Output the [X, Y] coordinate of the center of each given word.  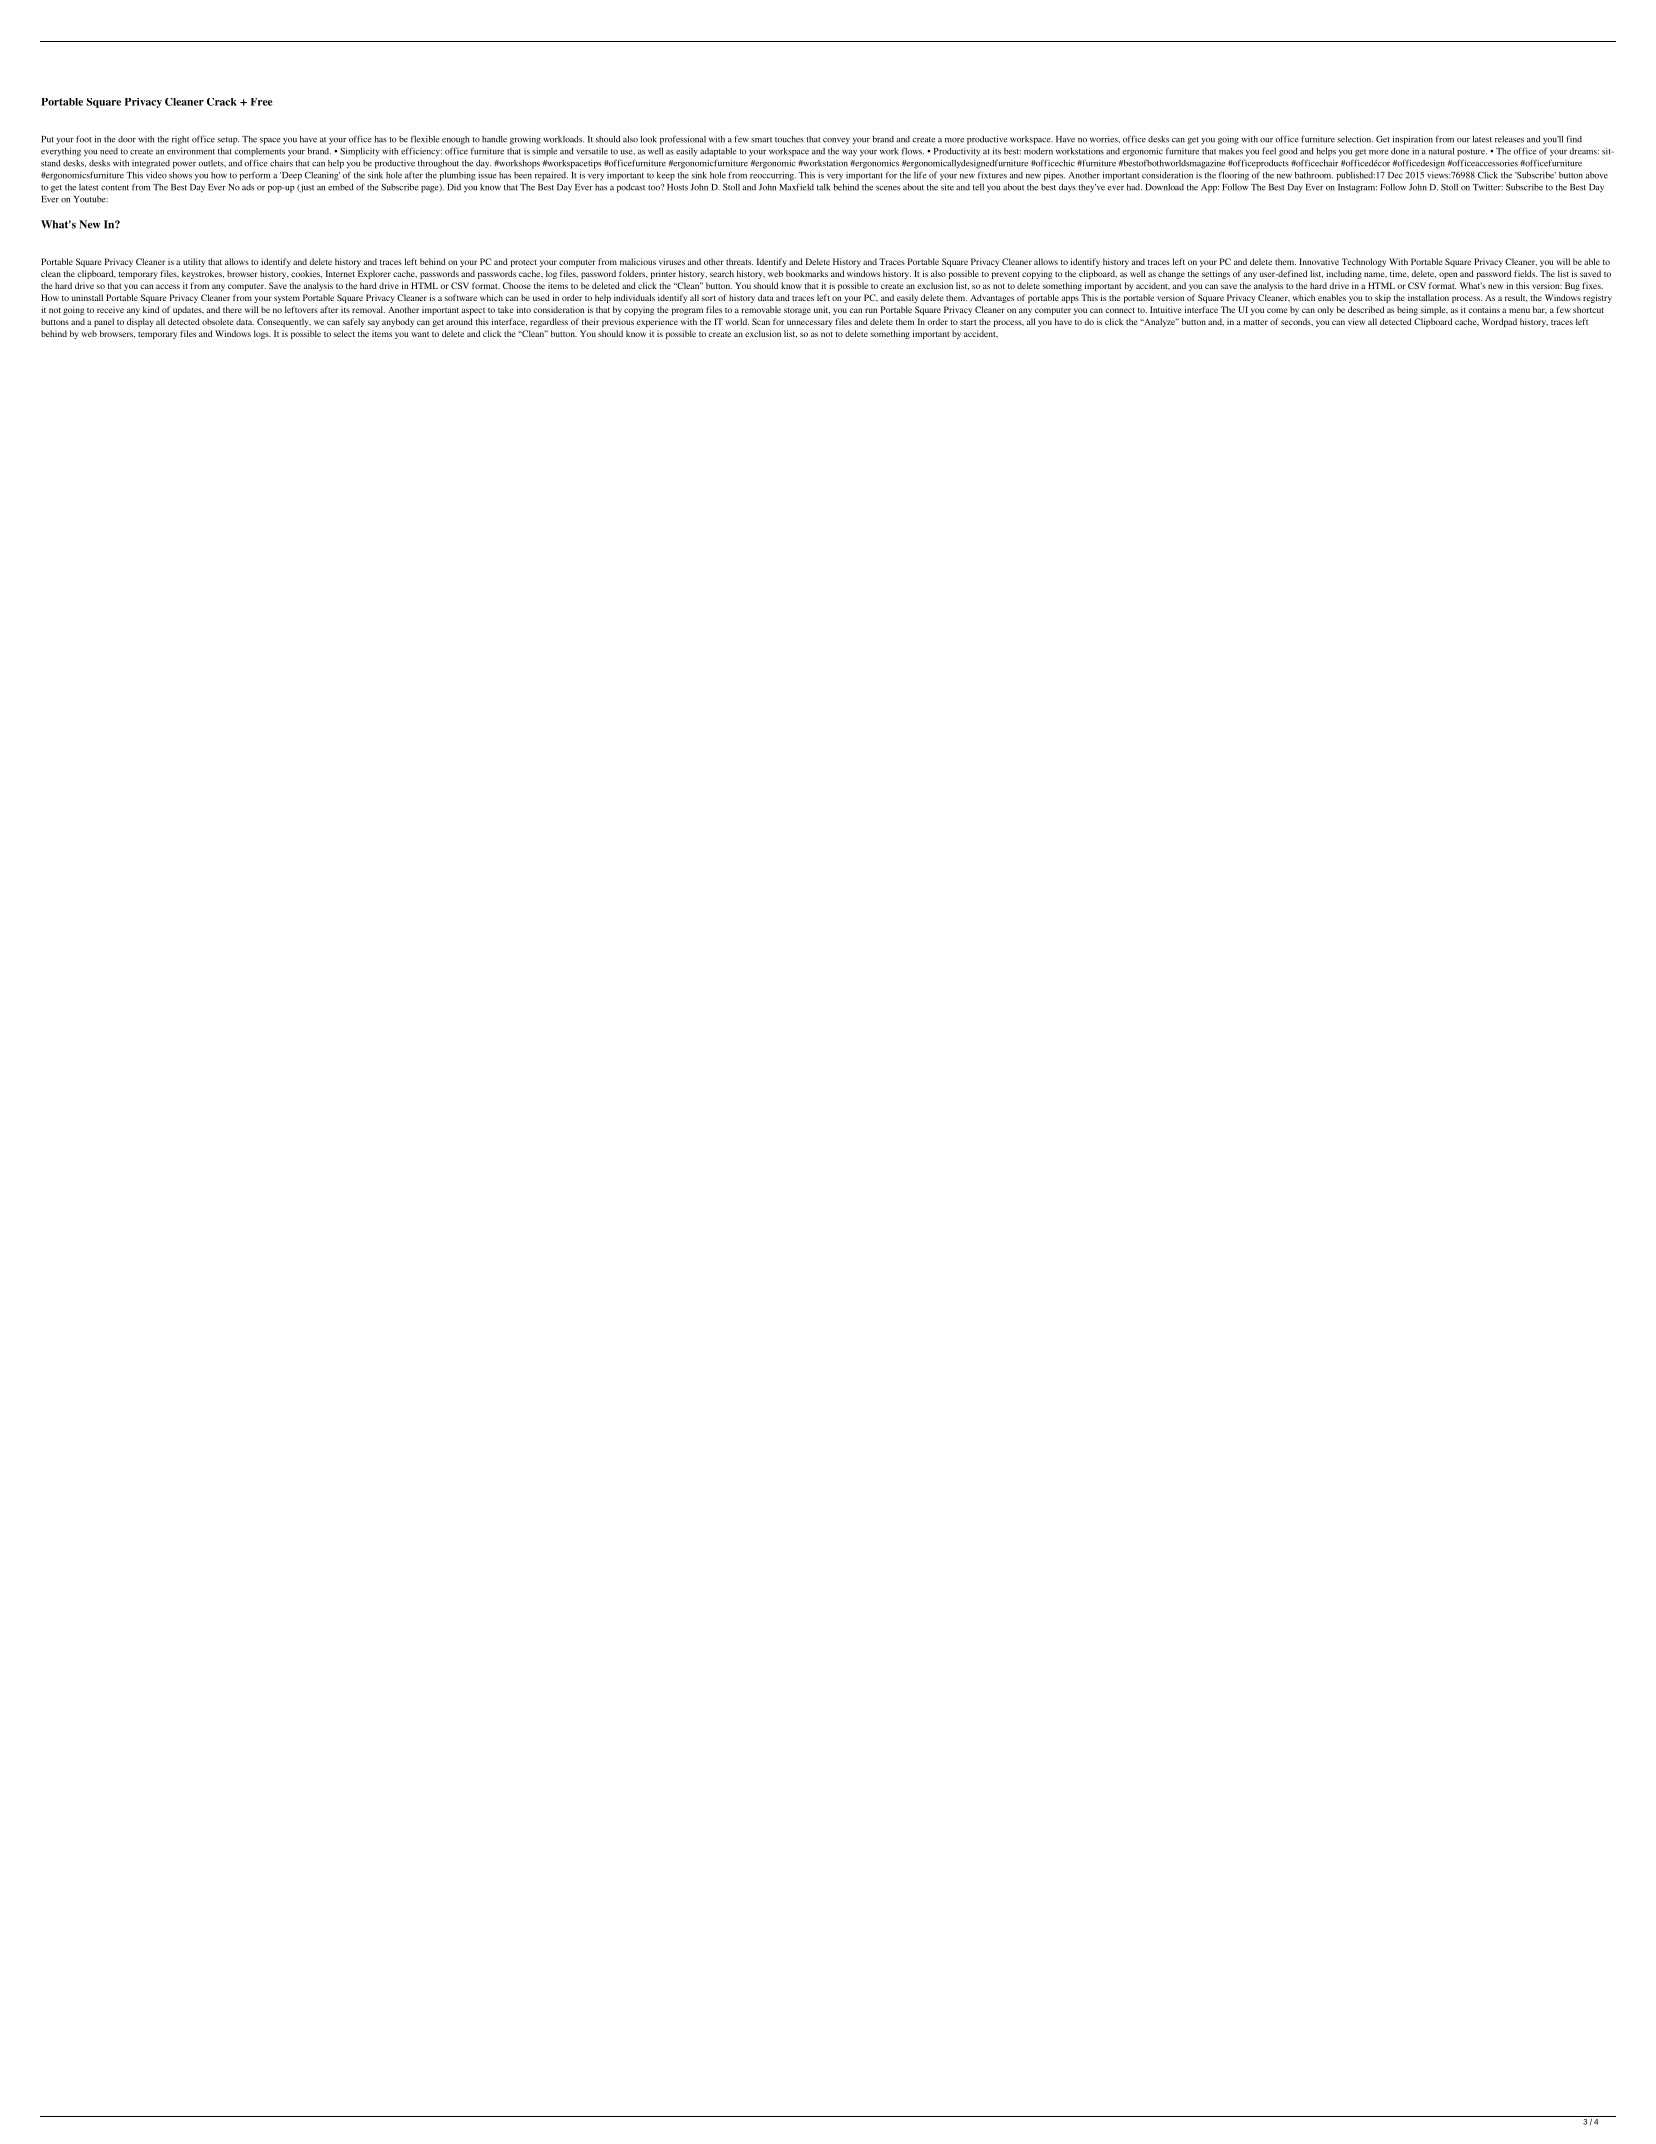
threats [739, 261]
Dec [1395, 175]
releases [1509, 139]
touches [789, 139]
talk [824, 187]
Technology [1364, 262]
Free [262, 102]
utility [194, 262]
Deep [291, 176]
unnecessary [810, 323]
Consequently [284, 322]
